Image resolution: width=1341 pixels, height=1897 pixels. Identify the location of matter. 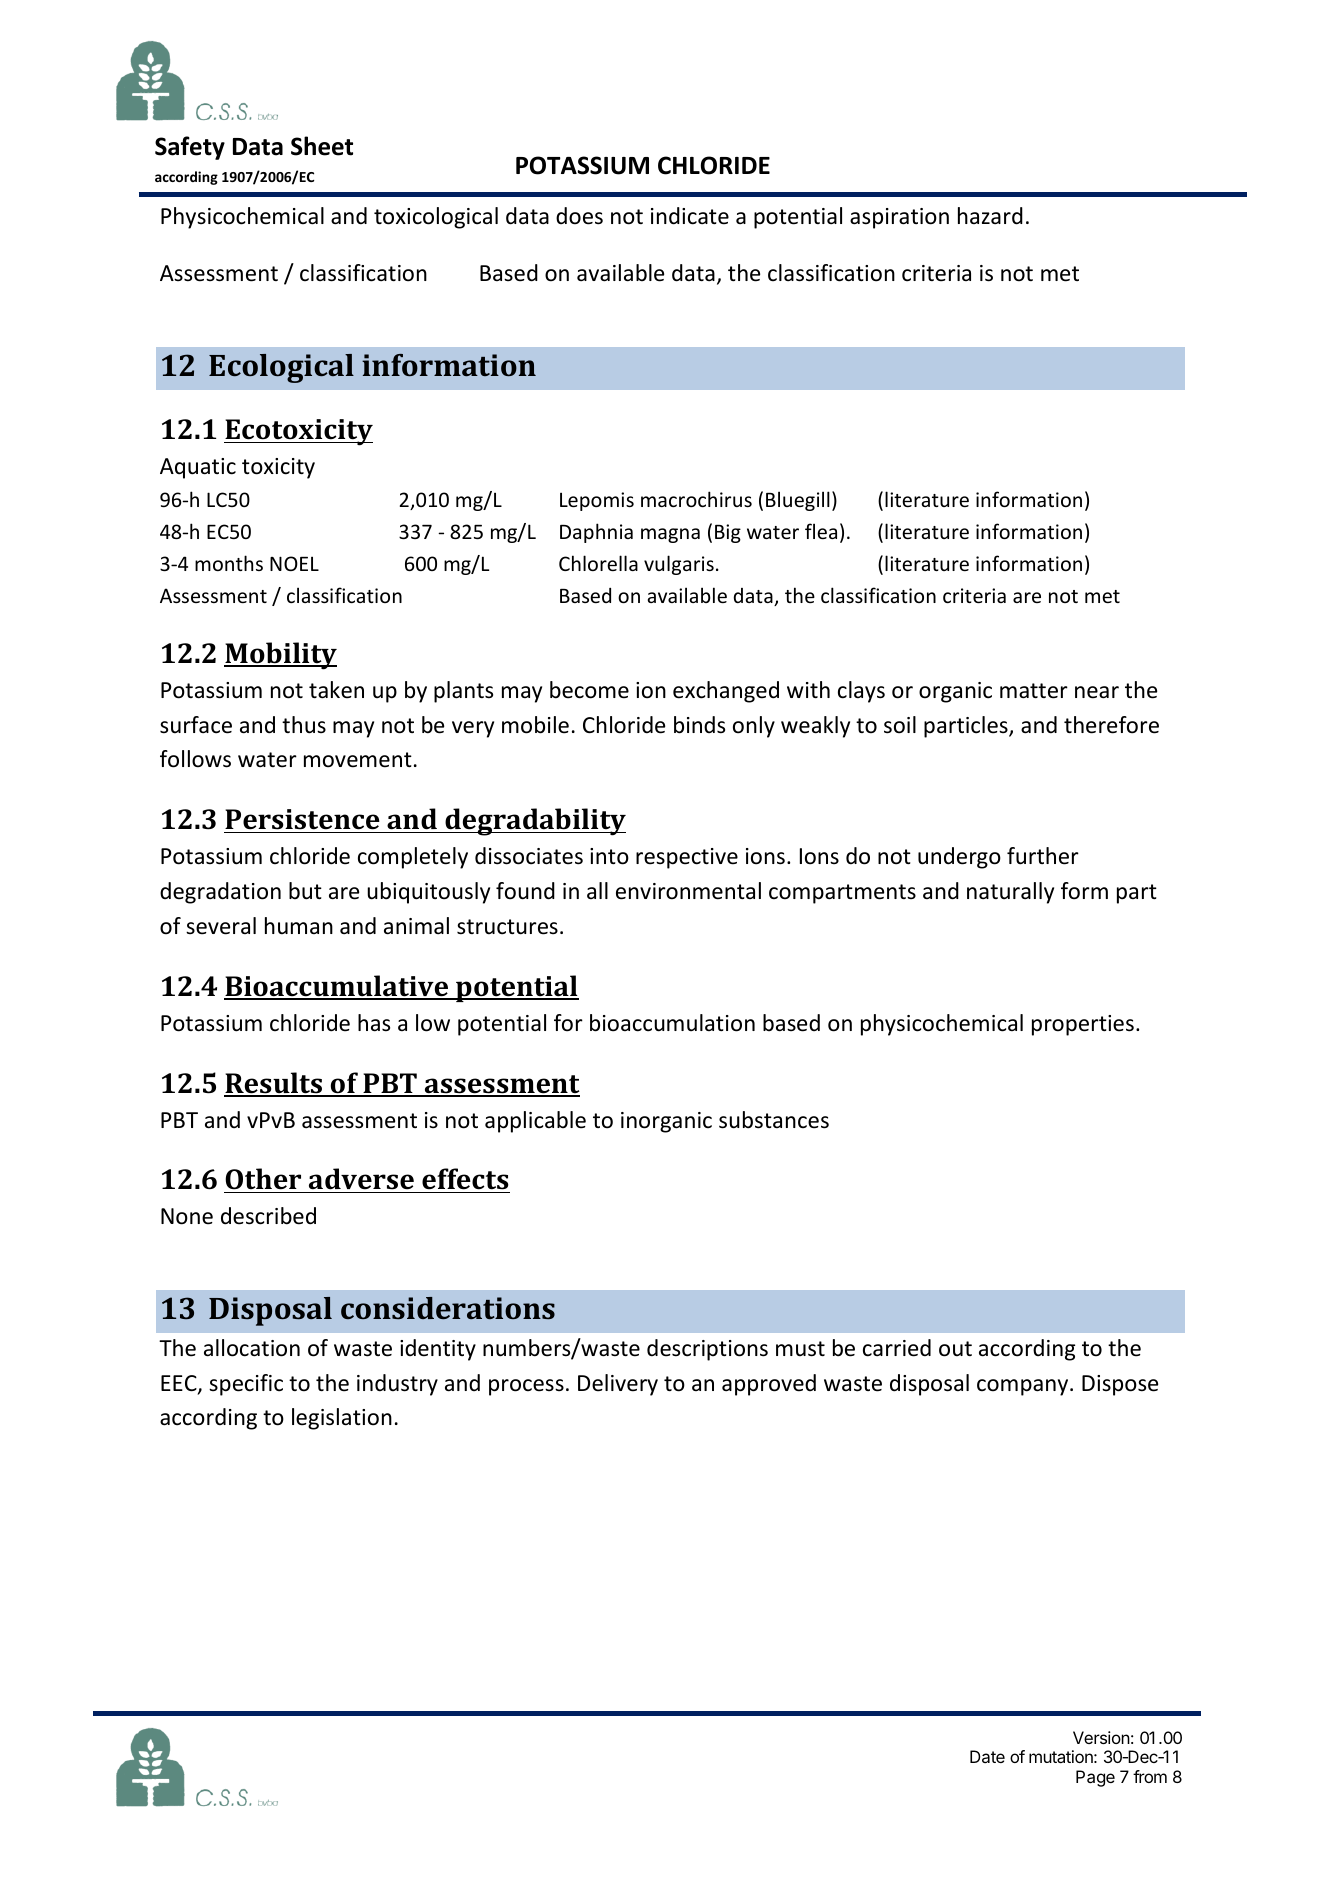
(1034, 691).
